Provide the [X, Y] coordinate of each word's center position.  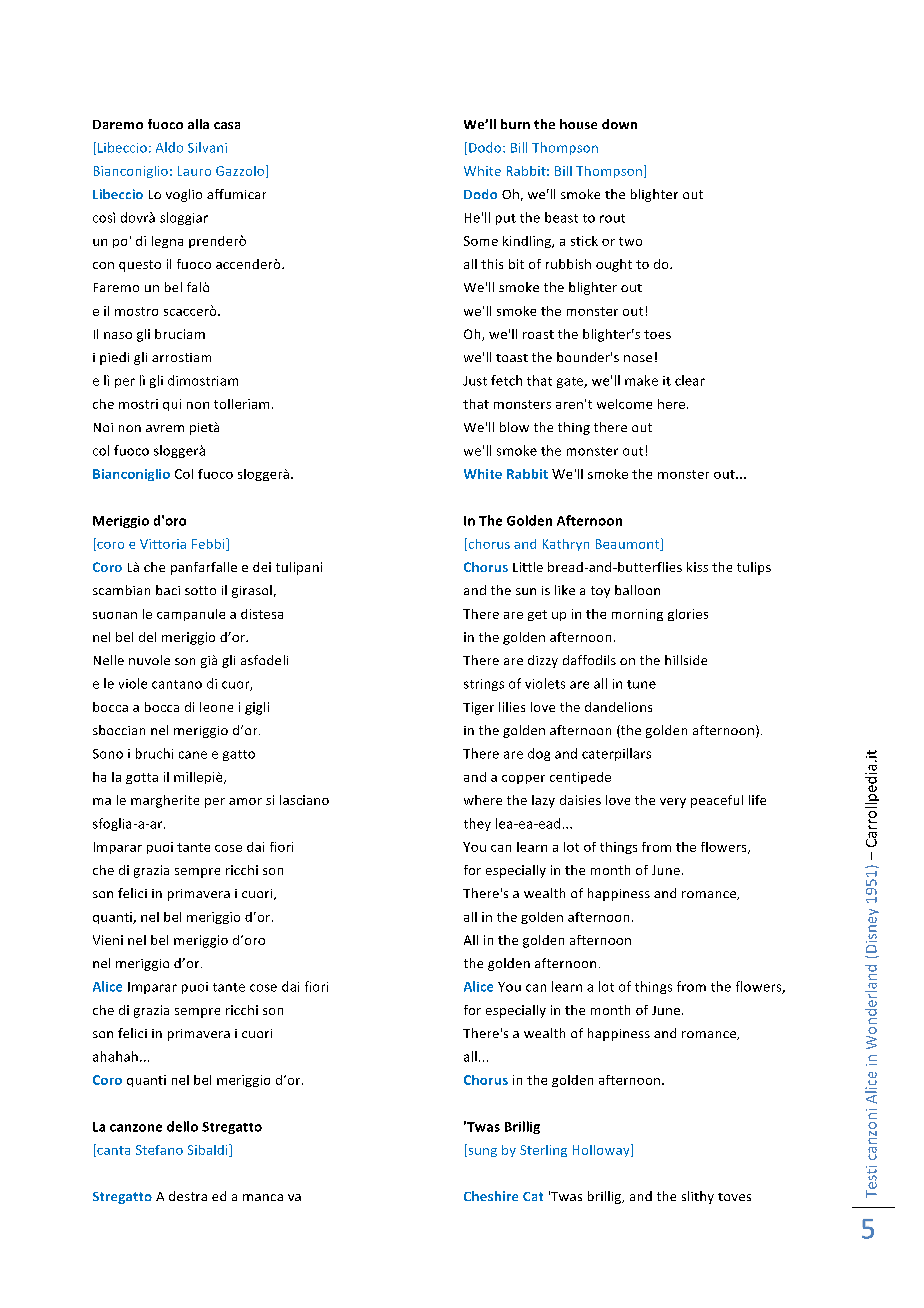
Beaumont [629, 544]
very [673, 803]
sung [481, 1152]
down [619, 124]
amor [245, 801]
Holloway [602, 1150]
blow [514, 427]
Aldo [169, 147]
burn [515, 124]
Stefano [159, 1150]
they [477, 824]
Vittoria [163, 544]
